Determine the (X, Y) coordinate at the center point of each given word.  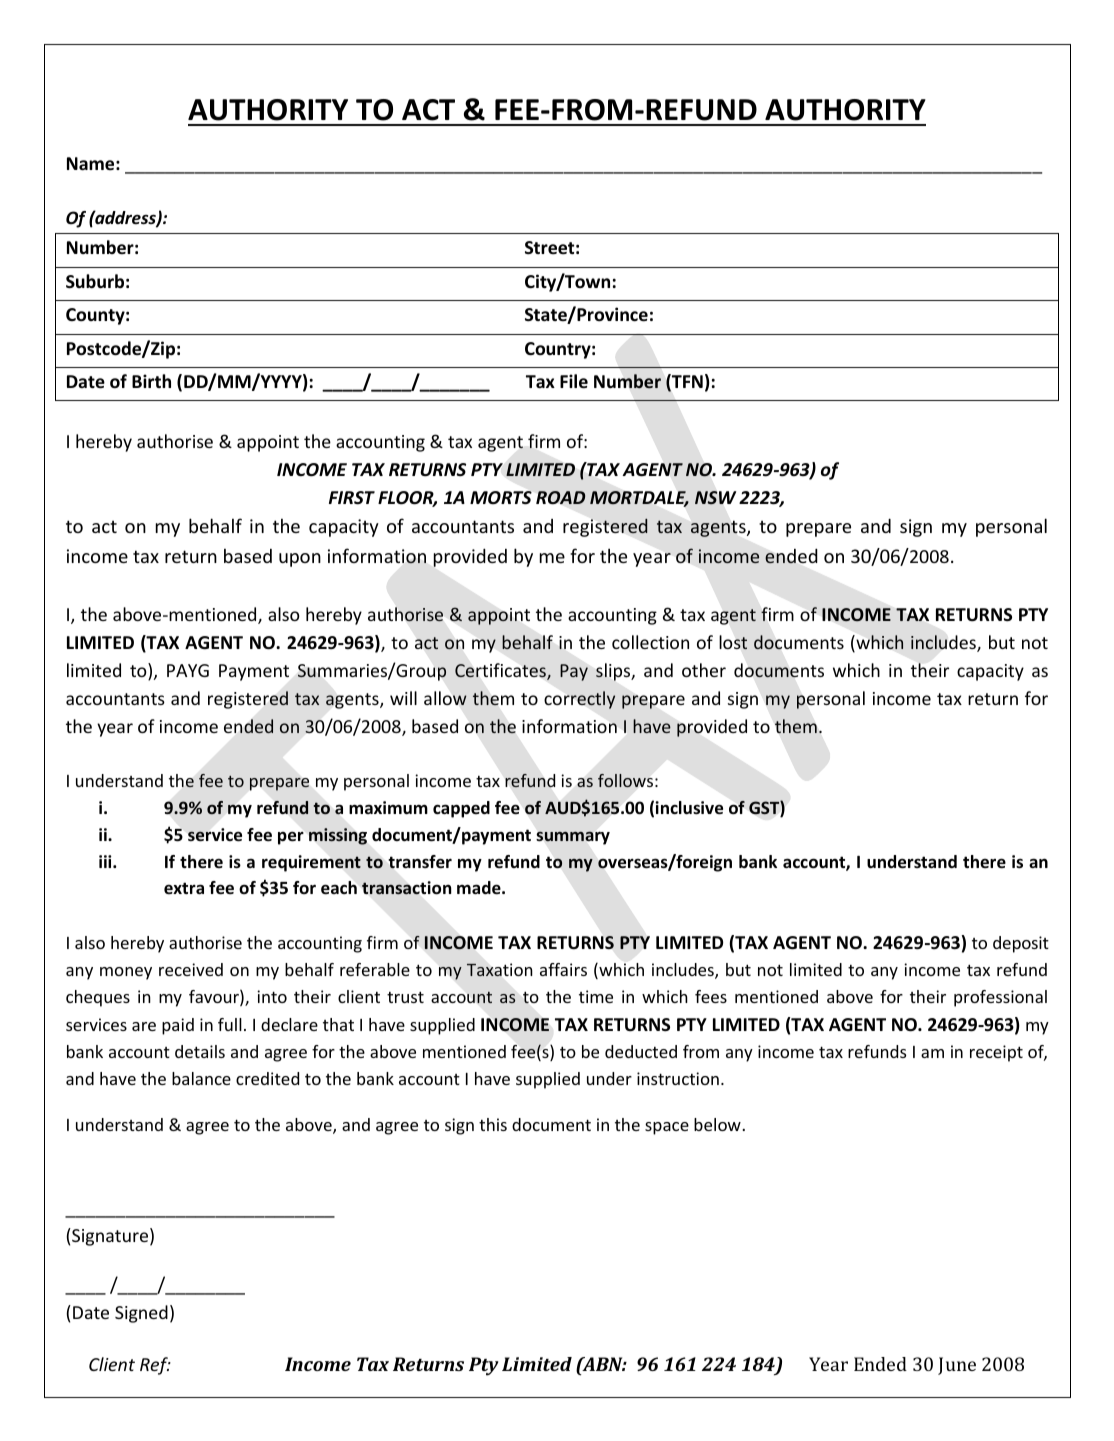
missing (338, 836)
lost (733, 642)
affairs (563, 969)
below (718, 1124)
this (493, 1124)
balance (201, 1078)
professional (1000, 998)
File (574, 381)
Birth (151, 381)
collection (650, 642)
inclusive (689, 808)
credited (267, 1078)
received (191, 969)
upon (300, 560)
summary (573, 838)
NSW (715, 497)
